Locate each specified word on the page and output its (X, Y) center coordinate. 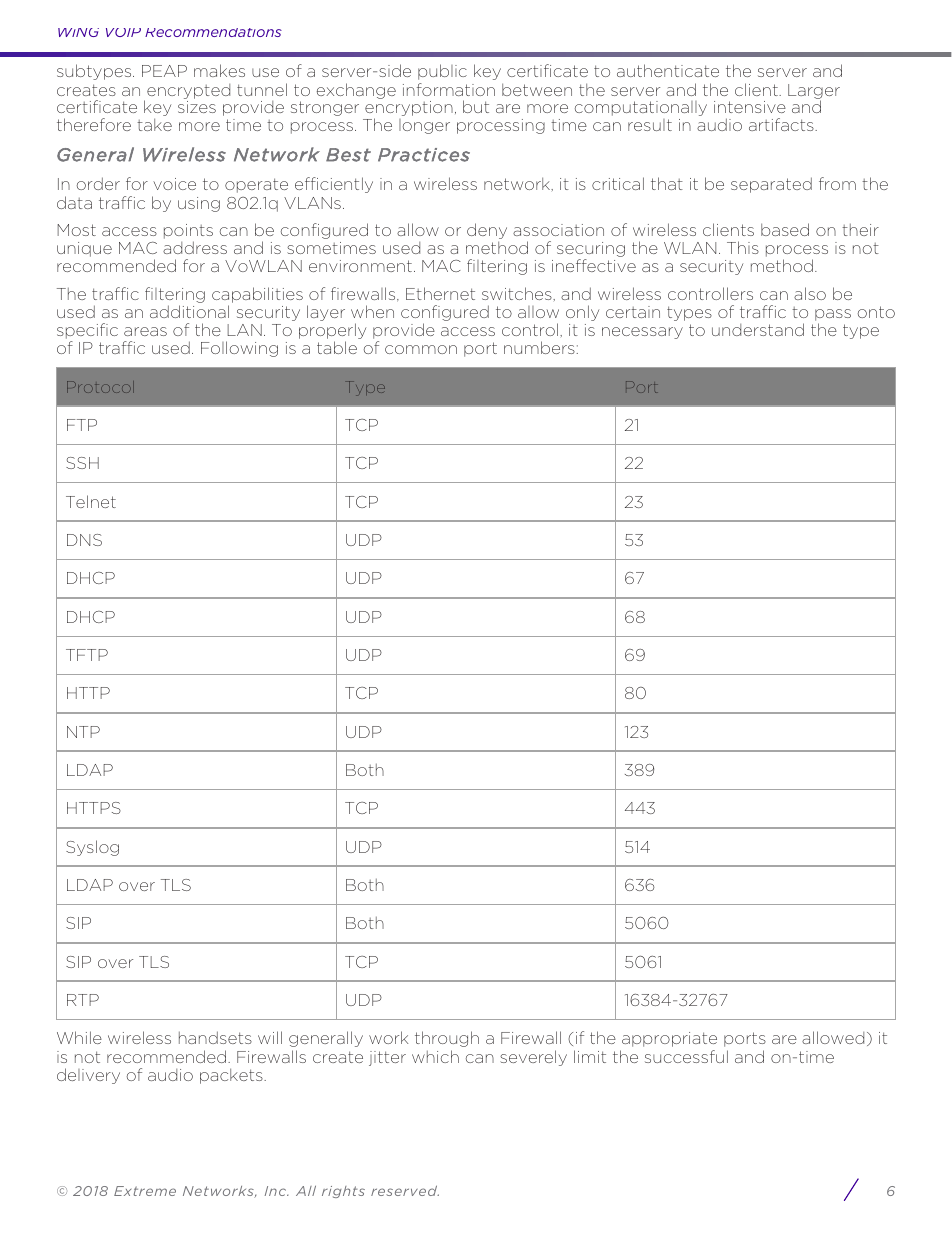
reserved (405, 1191)
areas (145, 331)
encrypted (188, 91)
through (447, 1039)
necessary (642, 333)
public (442, 72)
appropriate (669, 1039)
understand (758, 329)
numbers (540, 347)
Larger (814, 92)
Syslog (92, 848)
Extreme (145, 1191)
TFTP (87, 655)
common (421, 349)
